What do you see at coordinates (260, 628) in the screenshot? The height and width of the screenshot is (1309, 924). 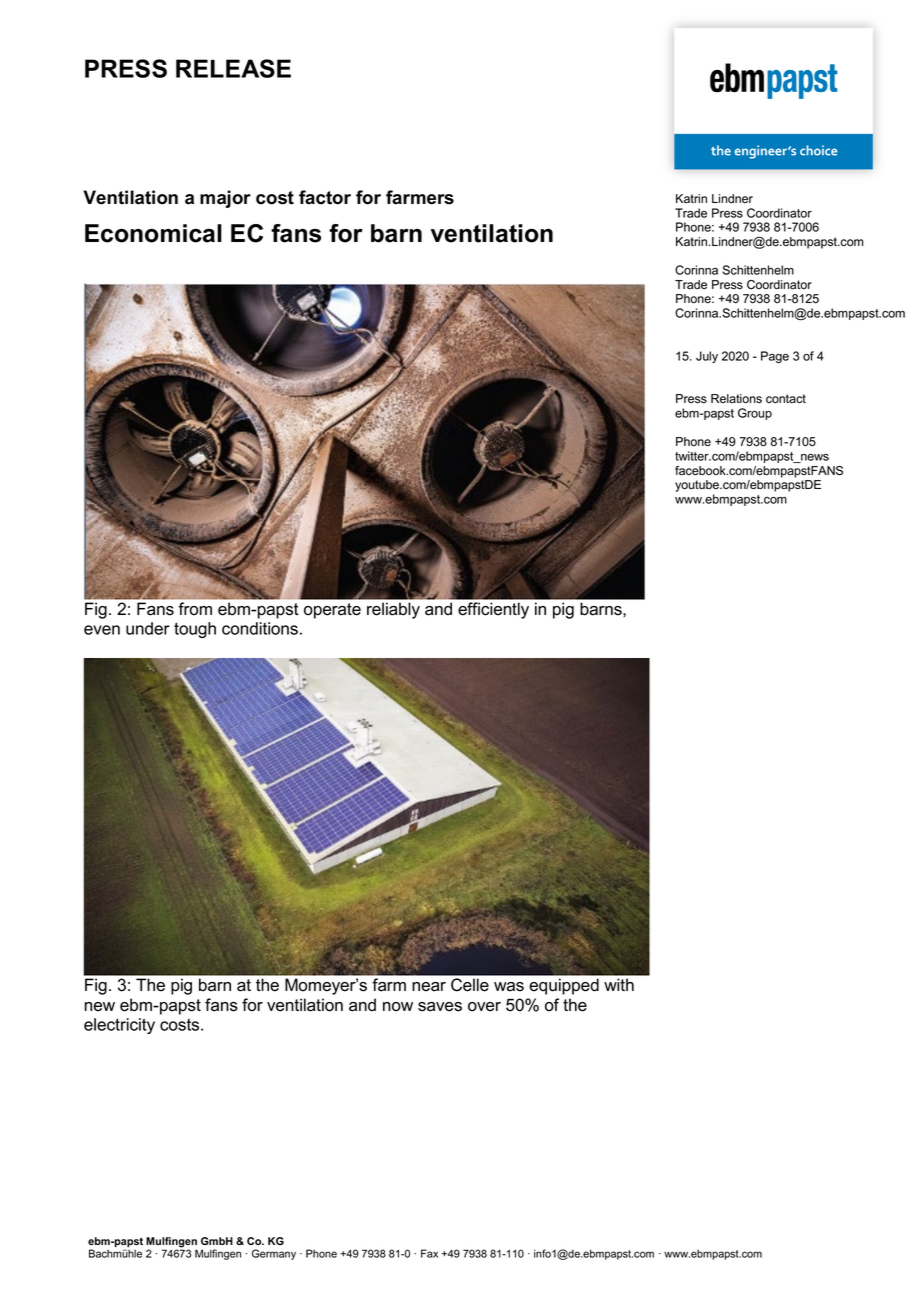 I see `conditions` at bounding box center [260, 628].
